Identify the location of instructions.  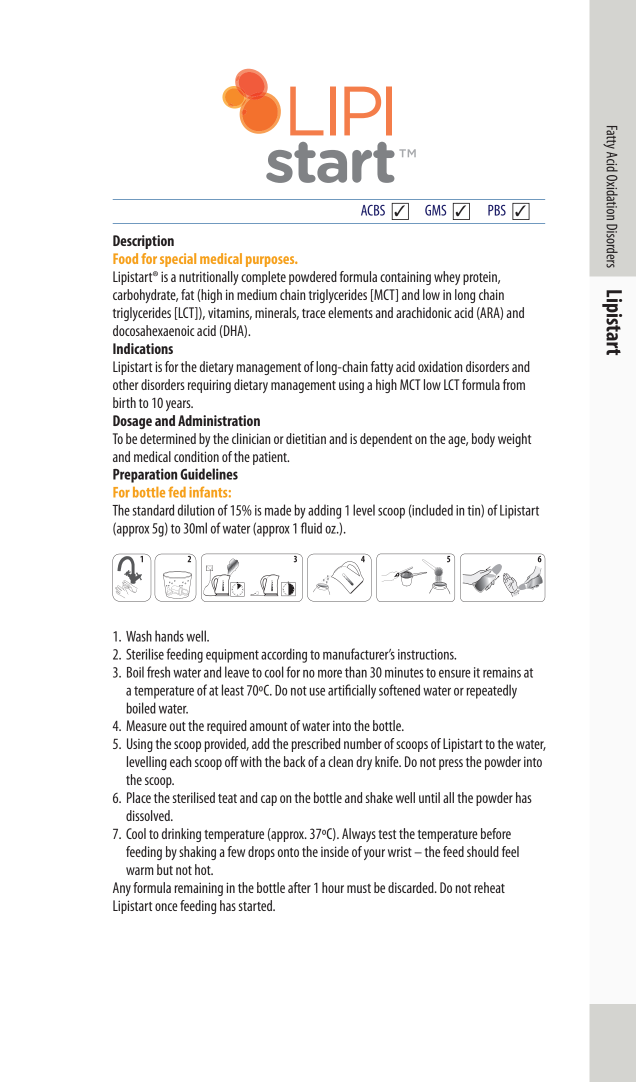
(427, 654).
